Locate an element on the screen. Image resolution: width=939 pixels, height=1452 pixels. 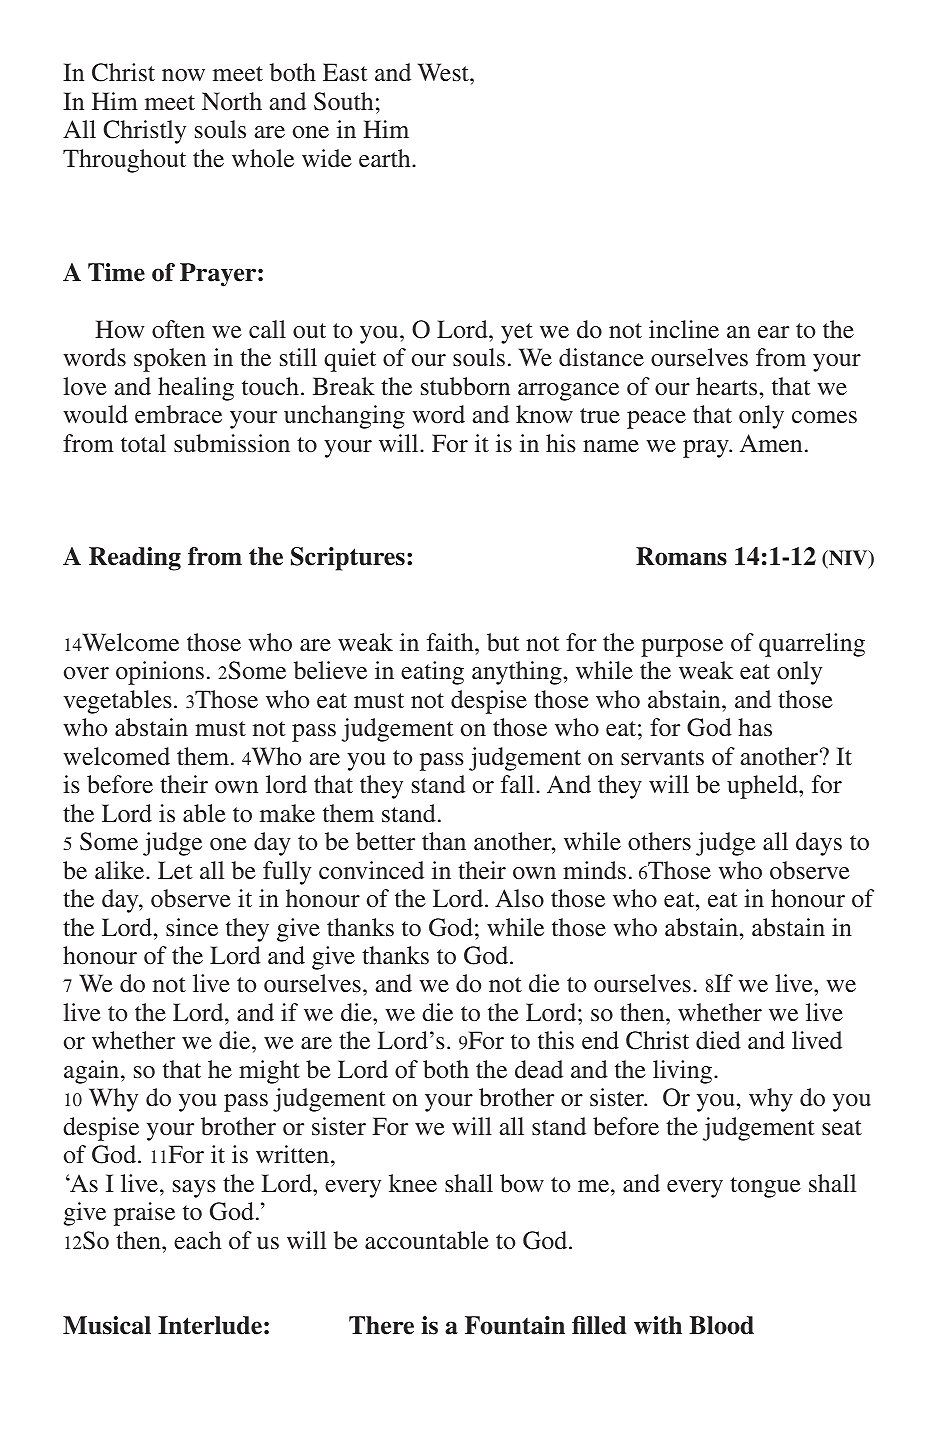
upheld is located at coordinates (763, 787).
